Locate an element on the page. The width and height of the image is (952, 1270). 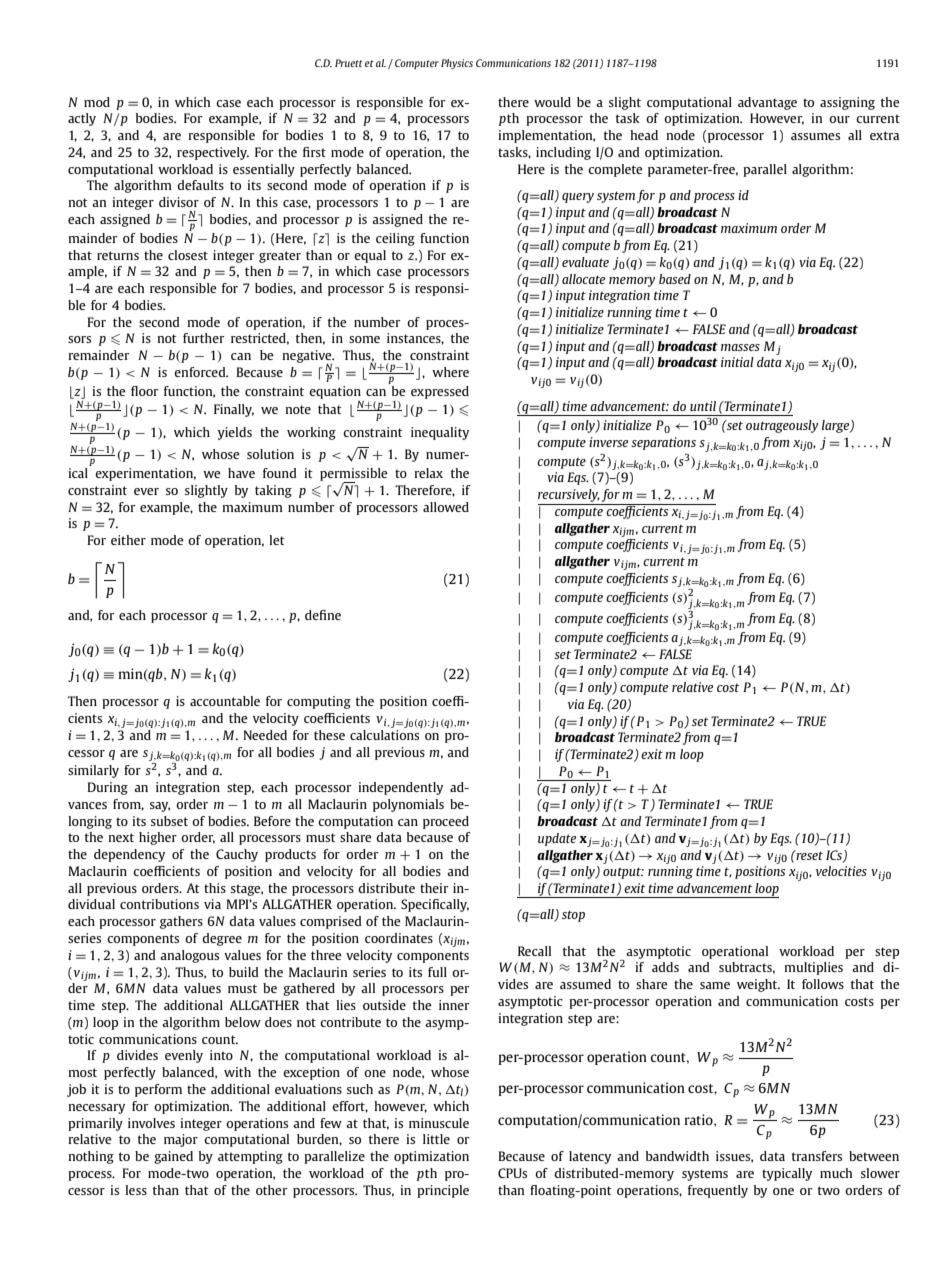
allowed is located at coordinates (446, 507).
